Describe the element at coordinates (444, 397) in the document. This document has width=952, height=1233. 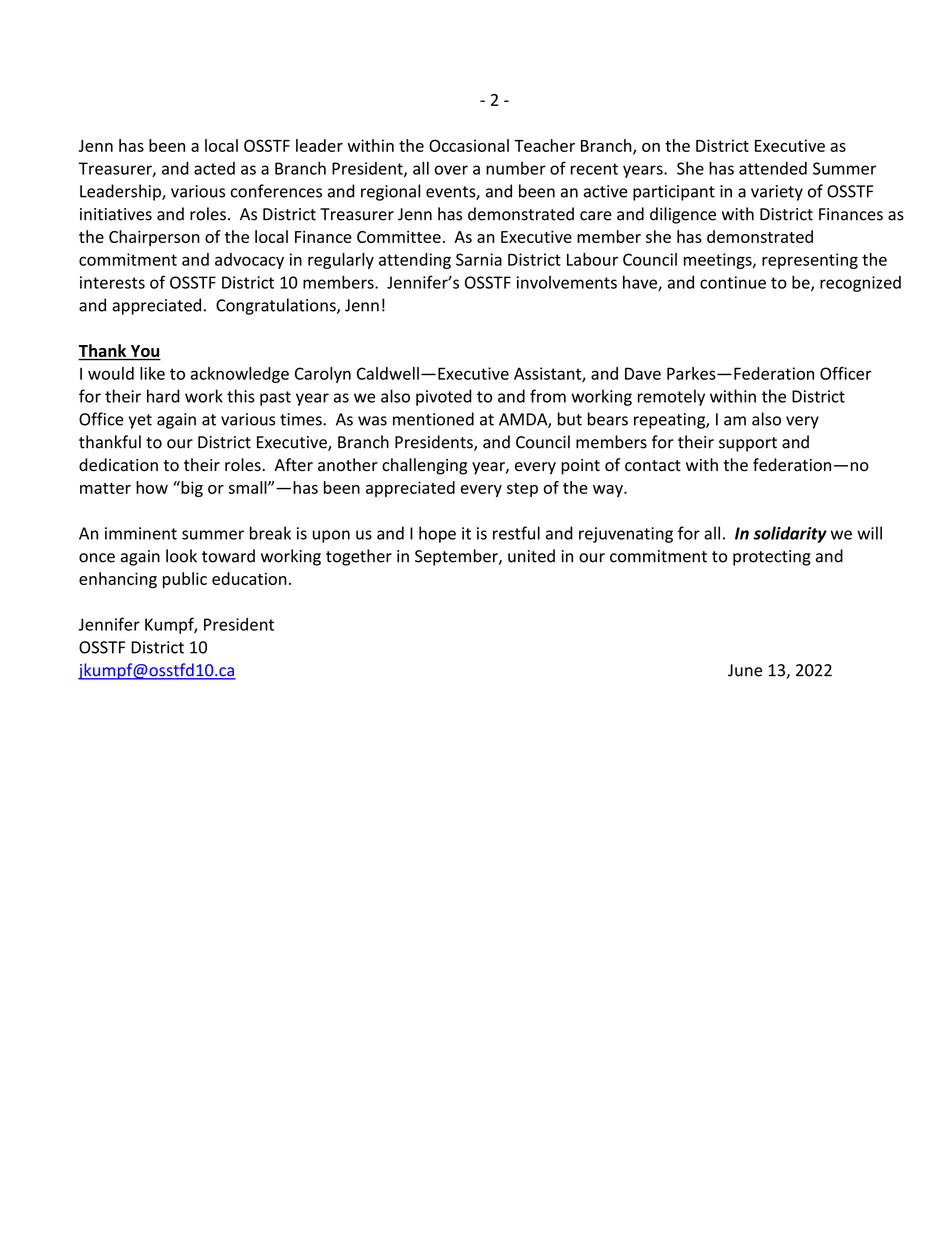
I see `pivoted` at that location.
